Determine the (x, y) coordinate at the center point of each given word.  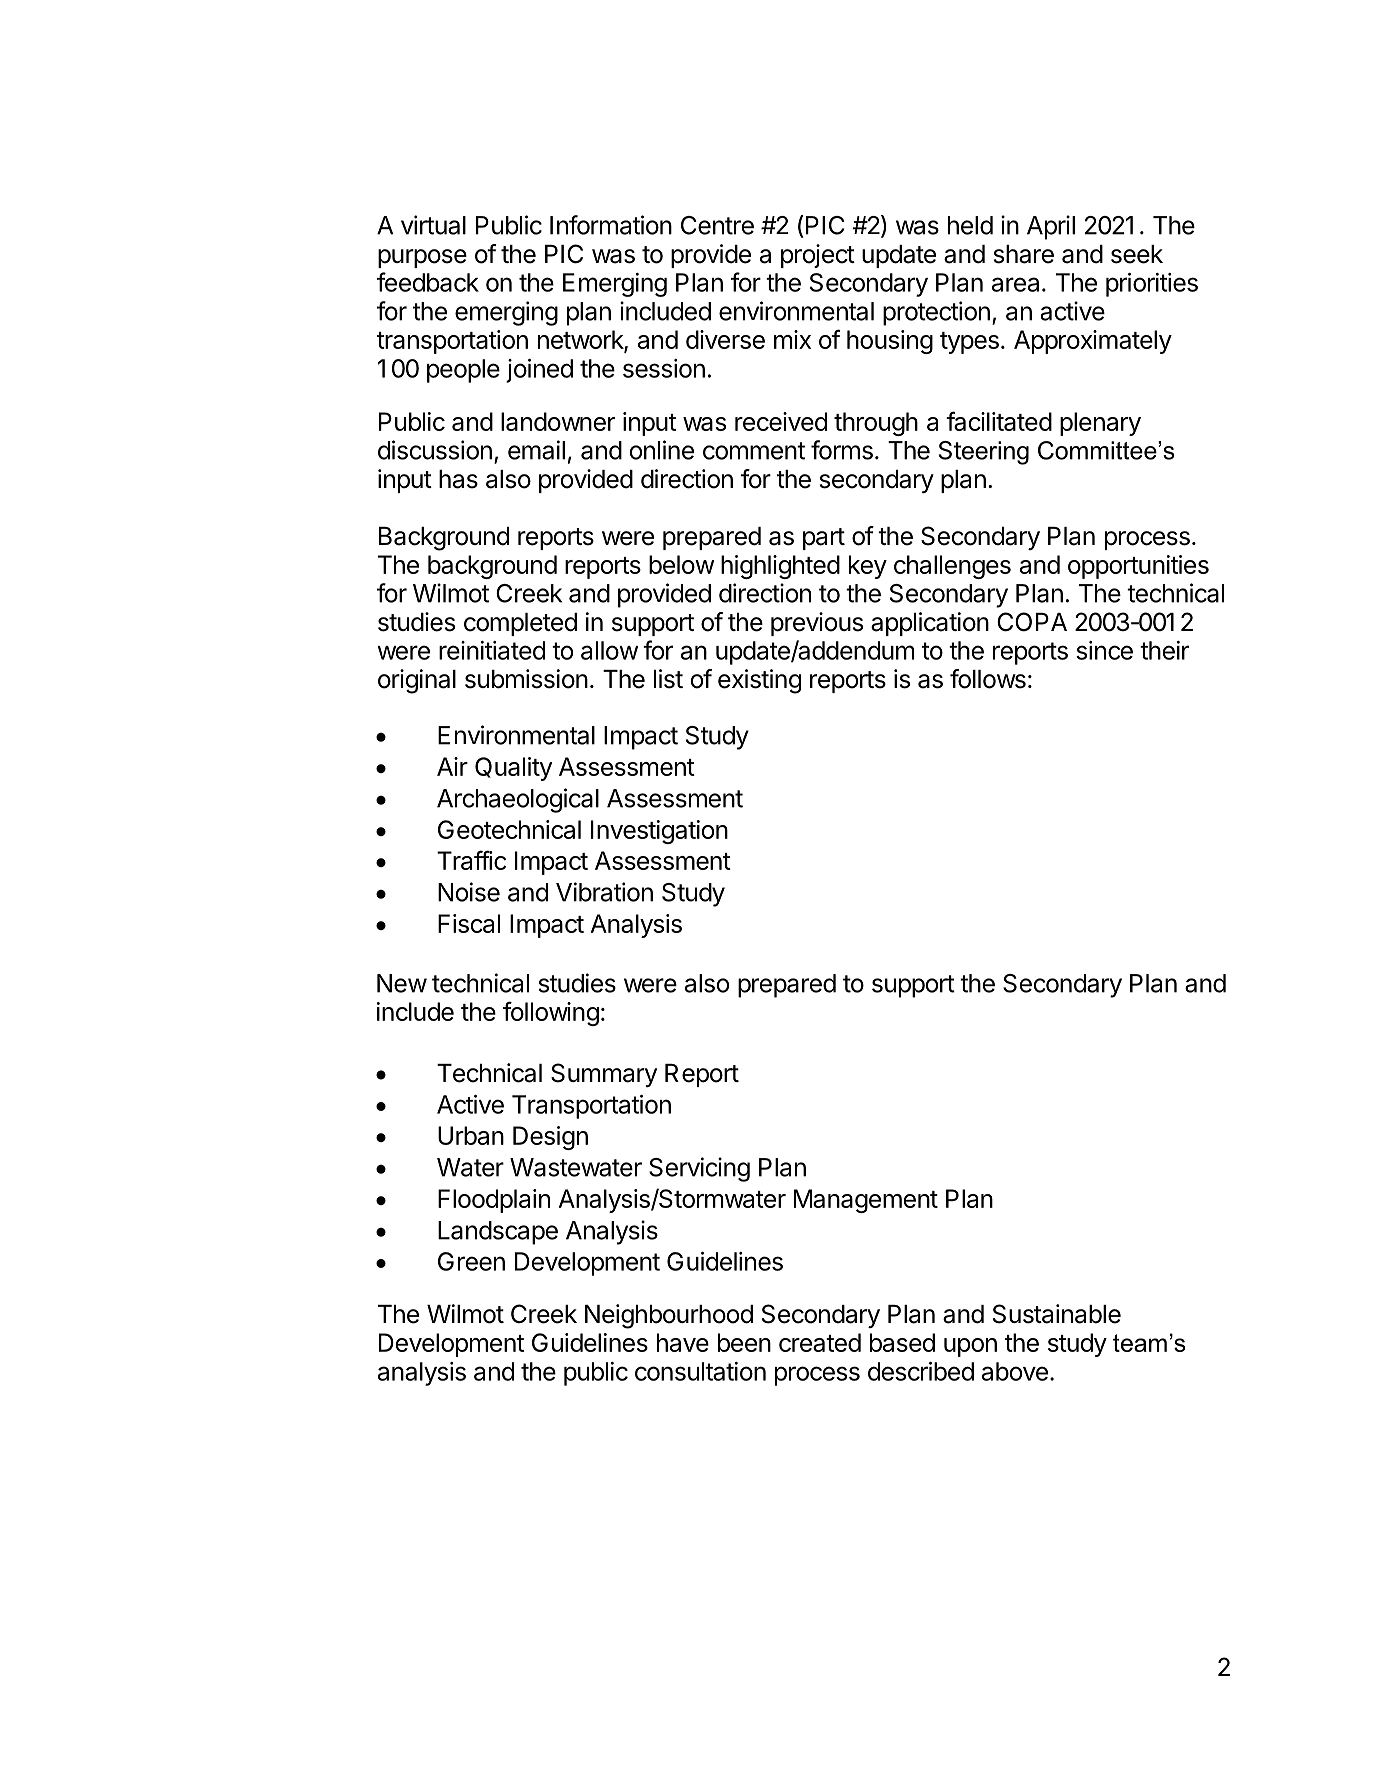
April (1051, 227)
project (818, 256)
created (820, 1342)
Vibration (604, 892)
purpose (422, 258)
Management (866, 1201)
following (551, 1013)
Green (471, 1261)
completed (520, 624)
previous (817, 624)
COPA (1032, 622)
